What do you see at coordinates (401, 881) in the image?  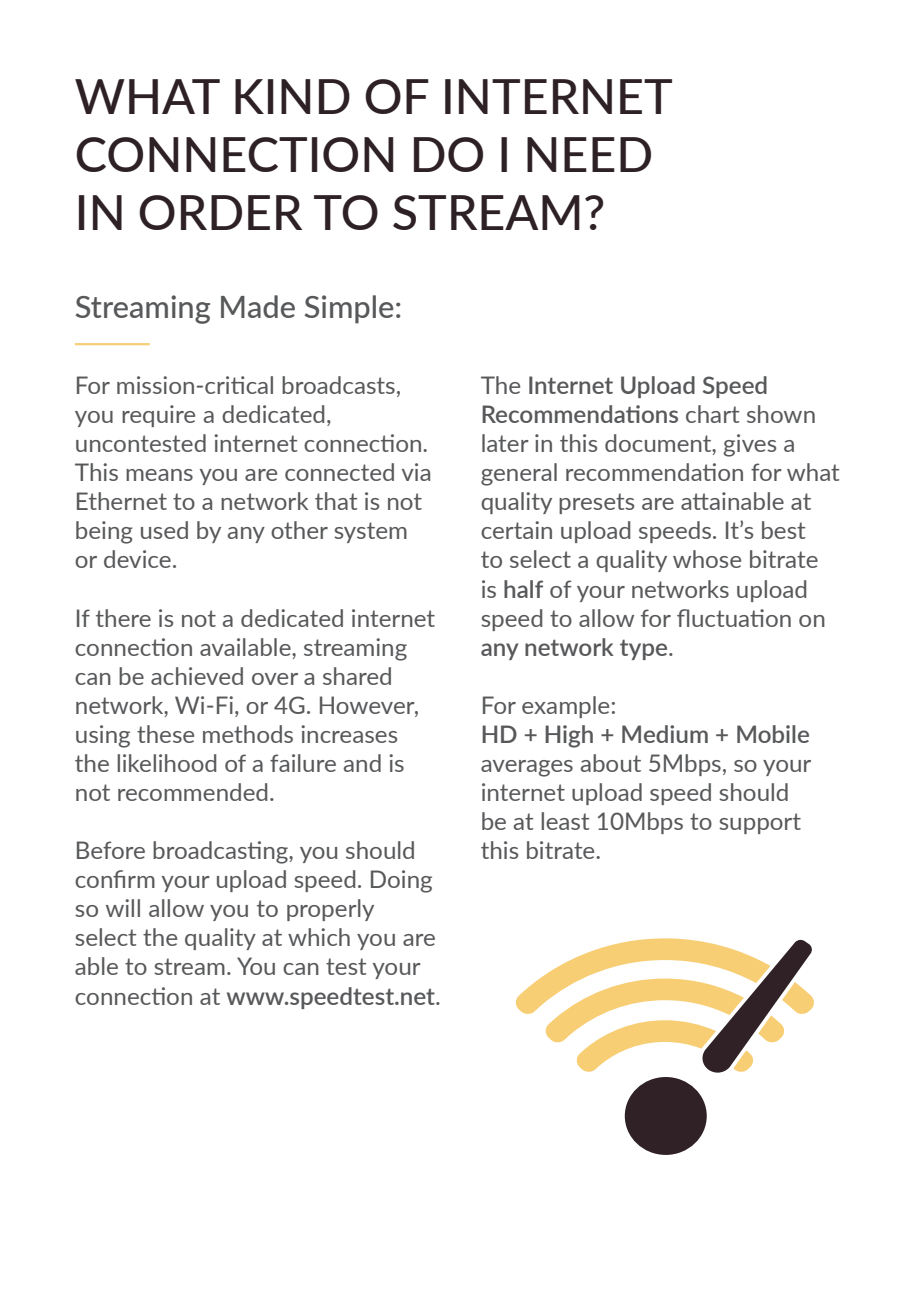 I see `Doing` at bounding box center [401, 881].
